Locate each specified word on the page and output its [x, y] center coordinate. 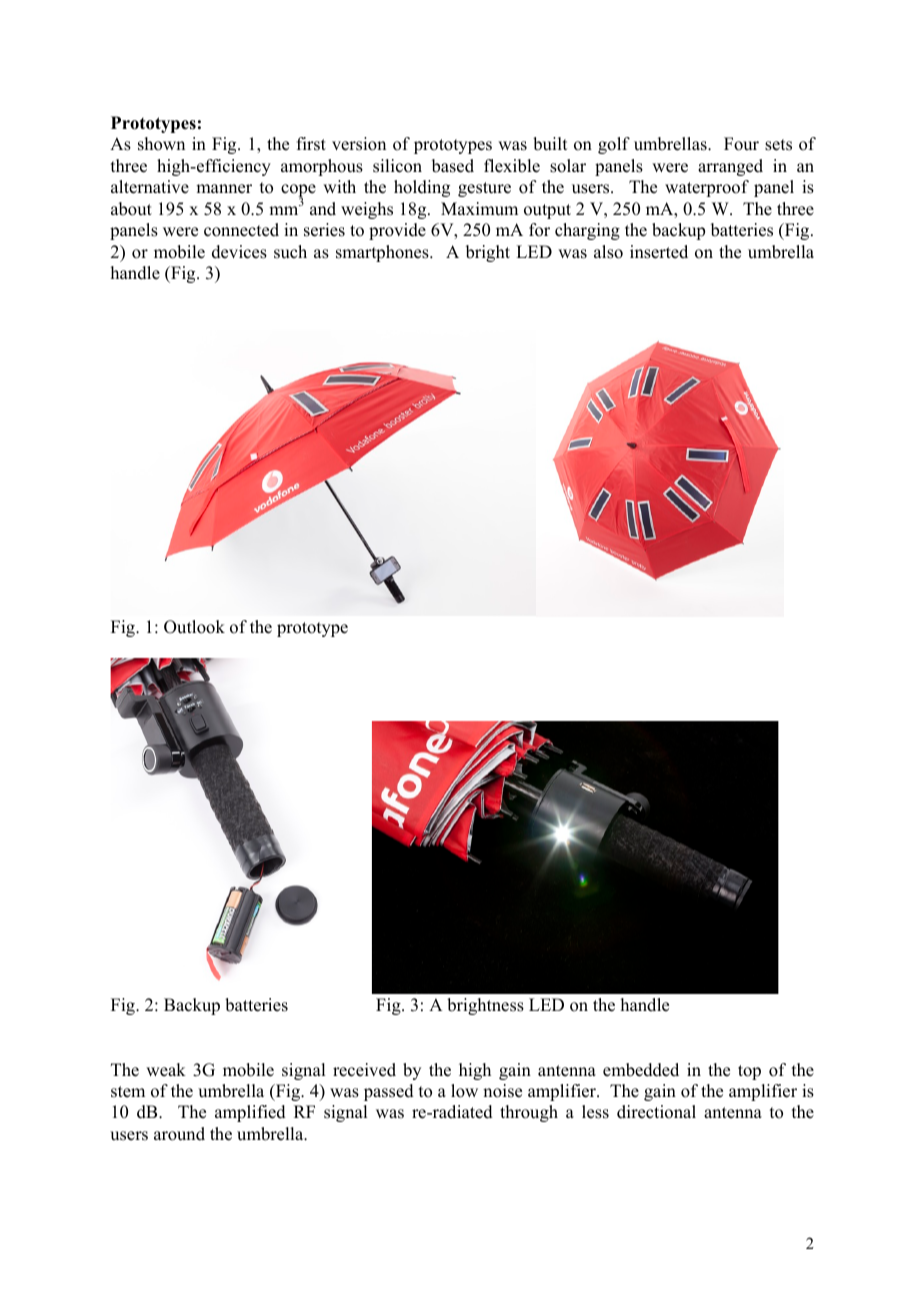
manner [224, 189]
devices [239, 252]
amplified [250, 1113]
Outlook [194, 627]
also [608, 252]
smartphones [383, 253]
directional [656, 1112]
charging [587, 231]
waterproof [707, 188]
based [453, 166]
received [364, 1070]
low [464, 1091]
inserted [659, 252]
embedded [641, 1070]
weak [166, 1070]
